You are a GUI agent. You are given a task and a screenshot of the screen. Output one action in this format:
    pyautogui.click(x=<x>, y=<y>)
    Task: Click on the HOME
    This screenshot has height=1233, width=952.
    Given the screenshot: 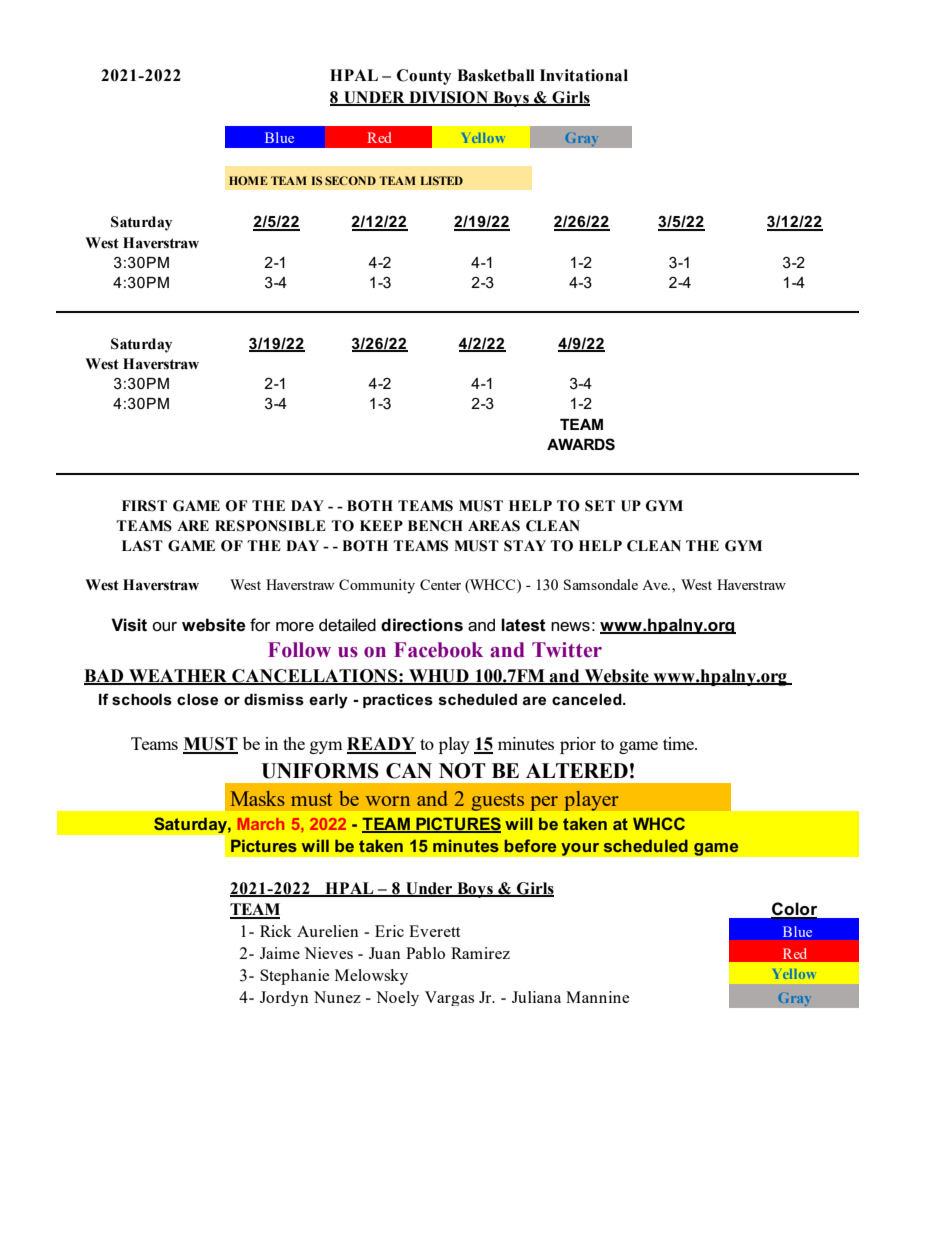 What is the action you would take?
    pyautogui.click(x=248, y=180)
